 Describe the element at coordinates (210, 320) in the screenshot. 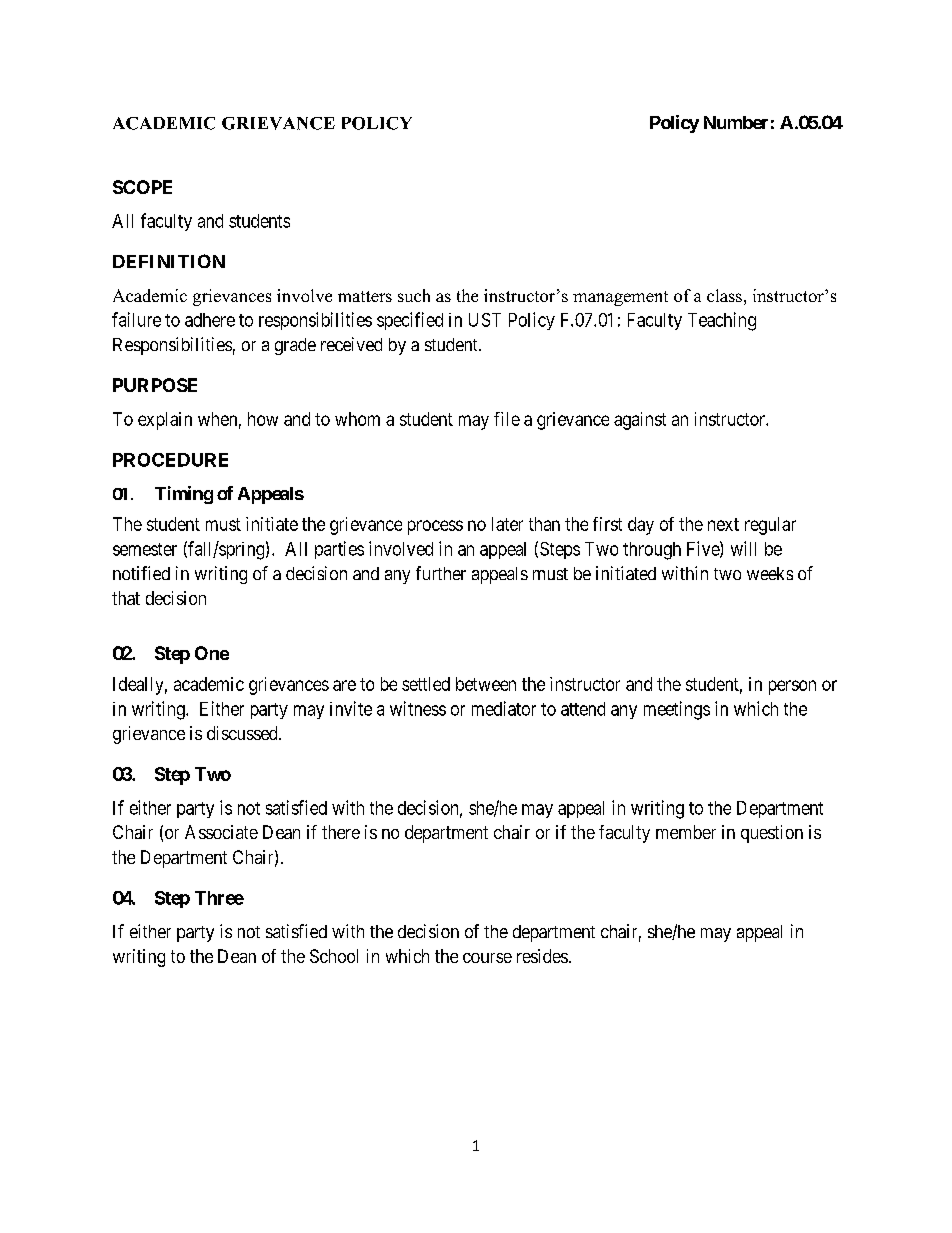

I see `adhere` at that location.
